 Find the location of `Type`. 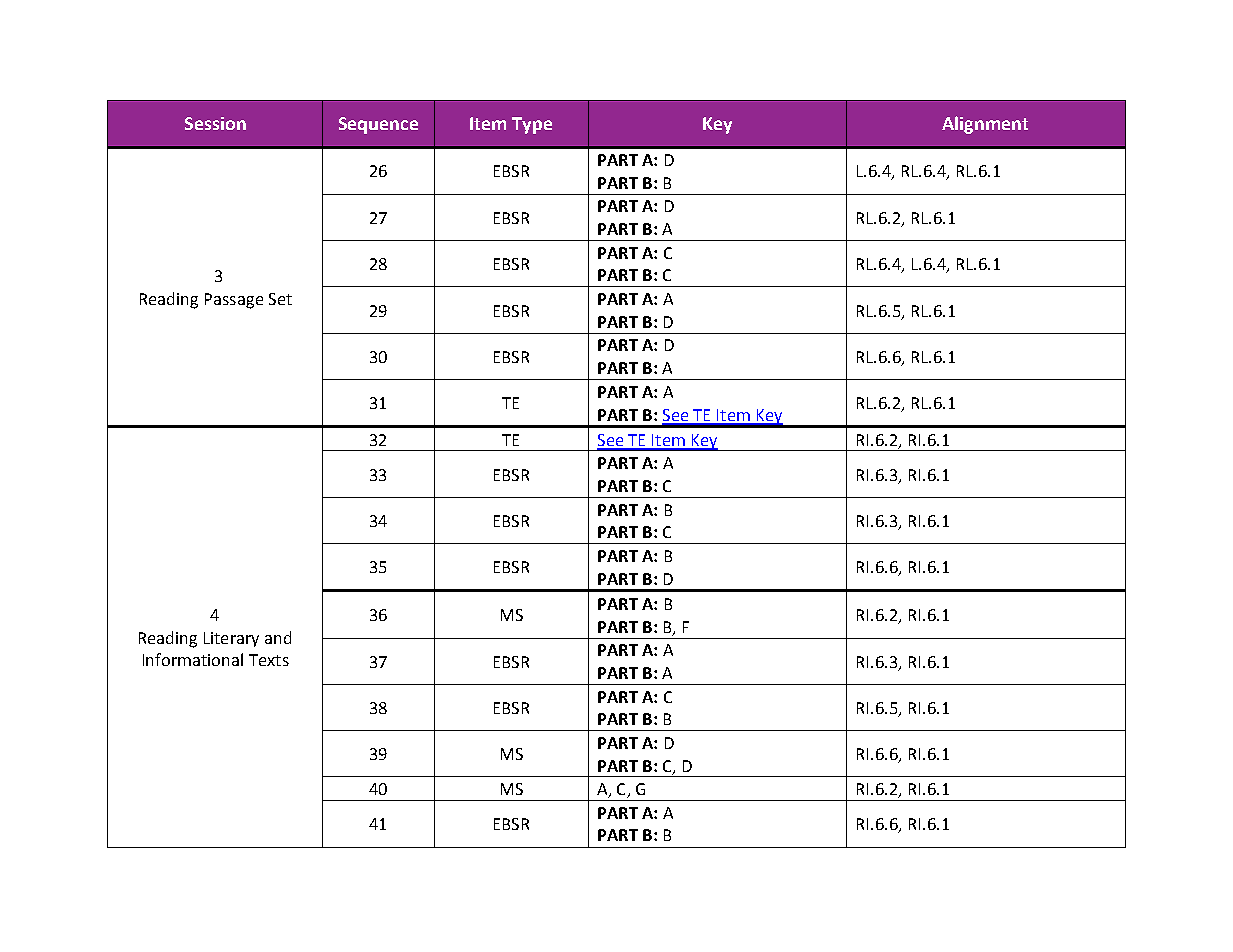

Type is located at coordinates (532, 125).
